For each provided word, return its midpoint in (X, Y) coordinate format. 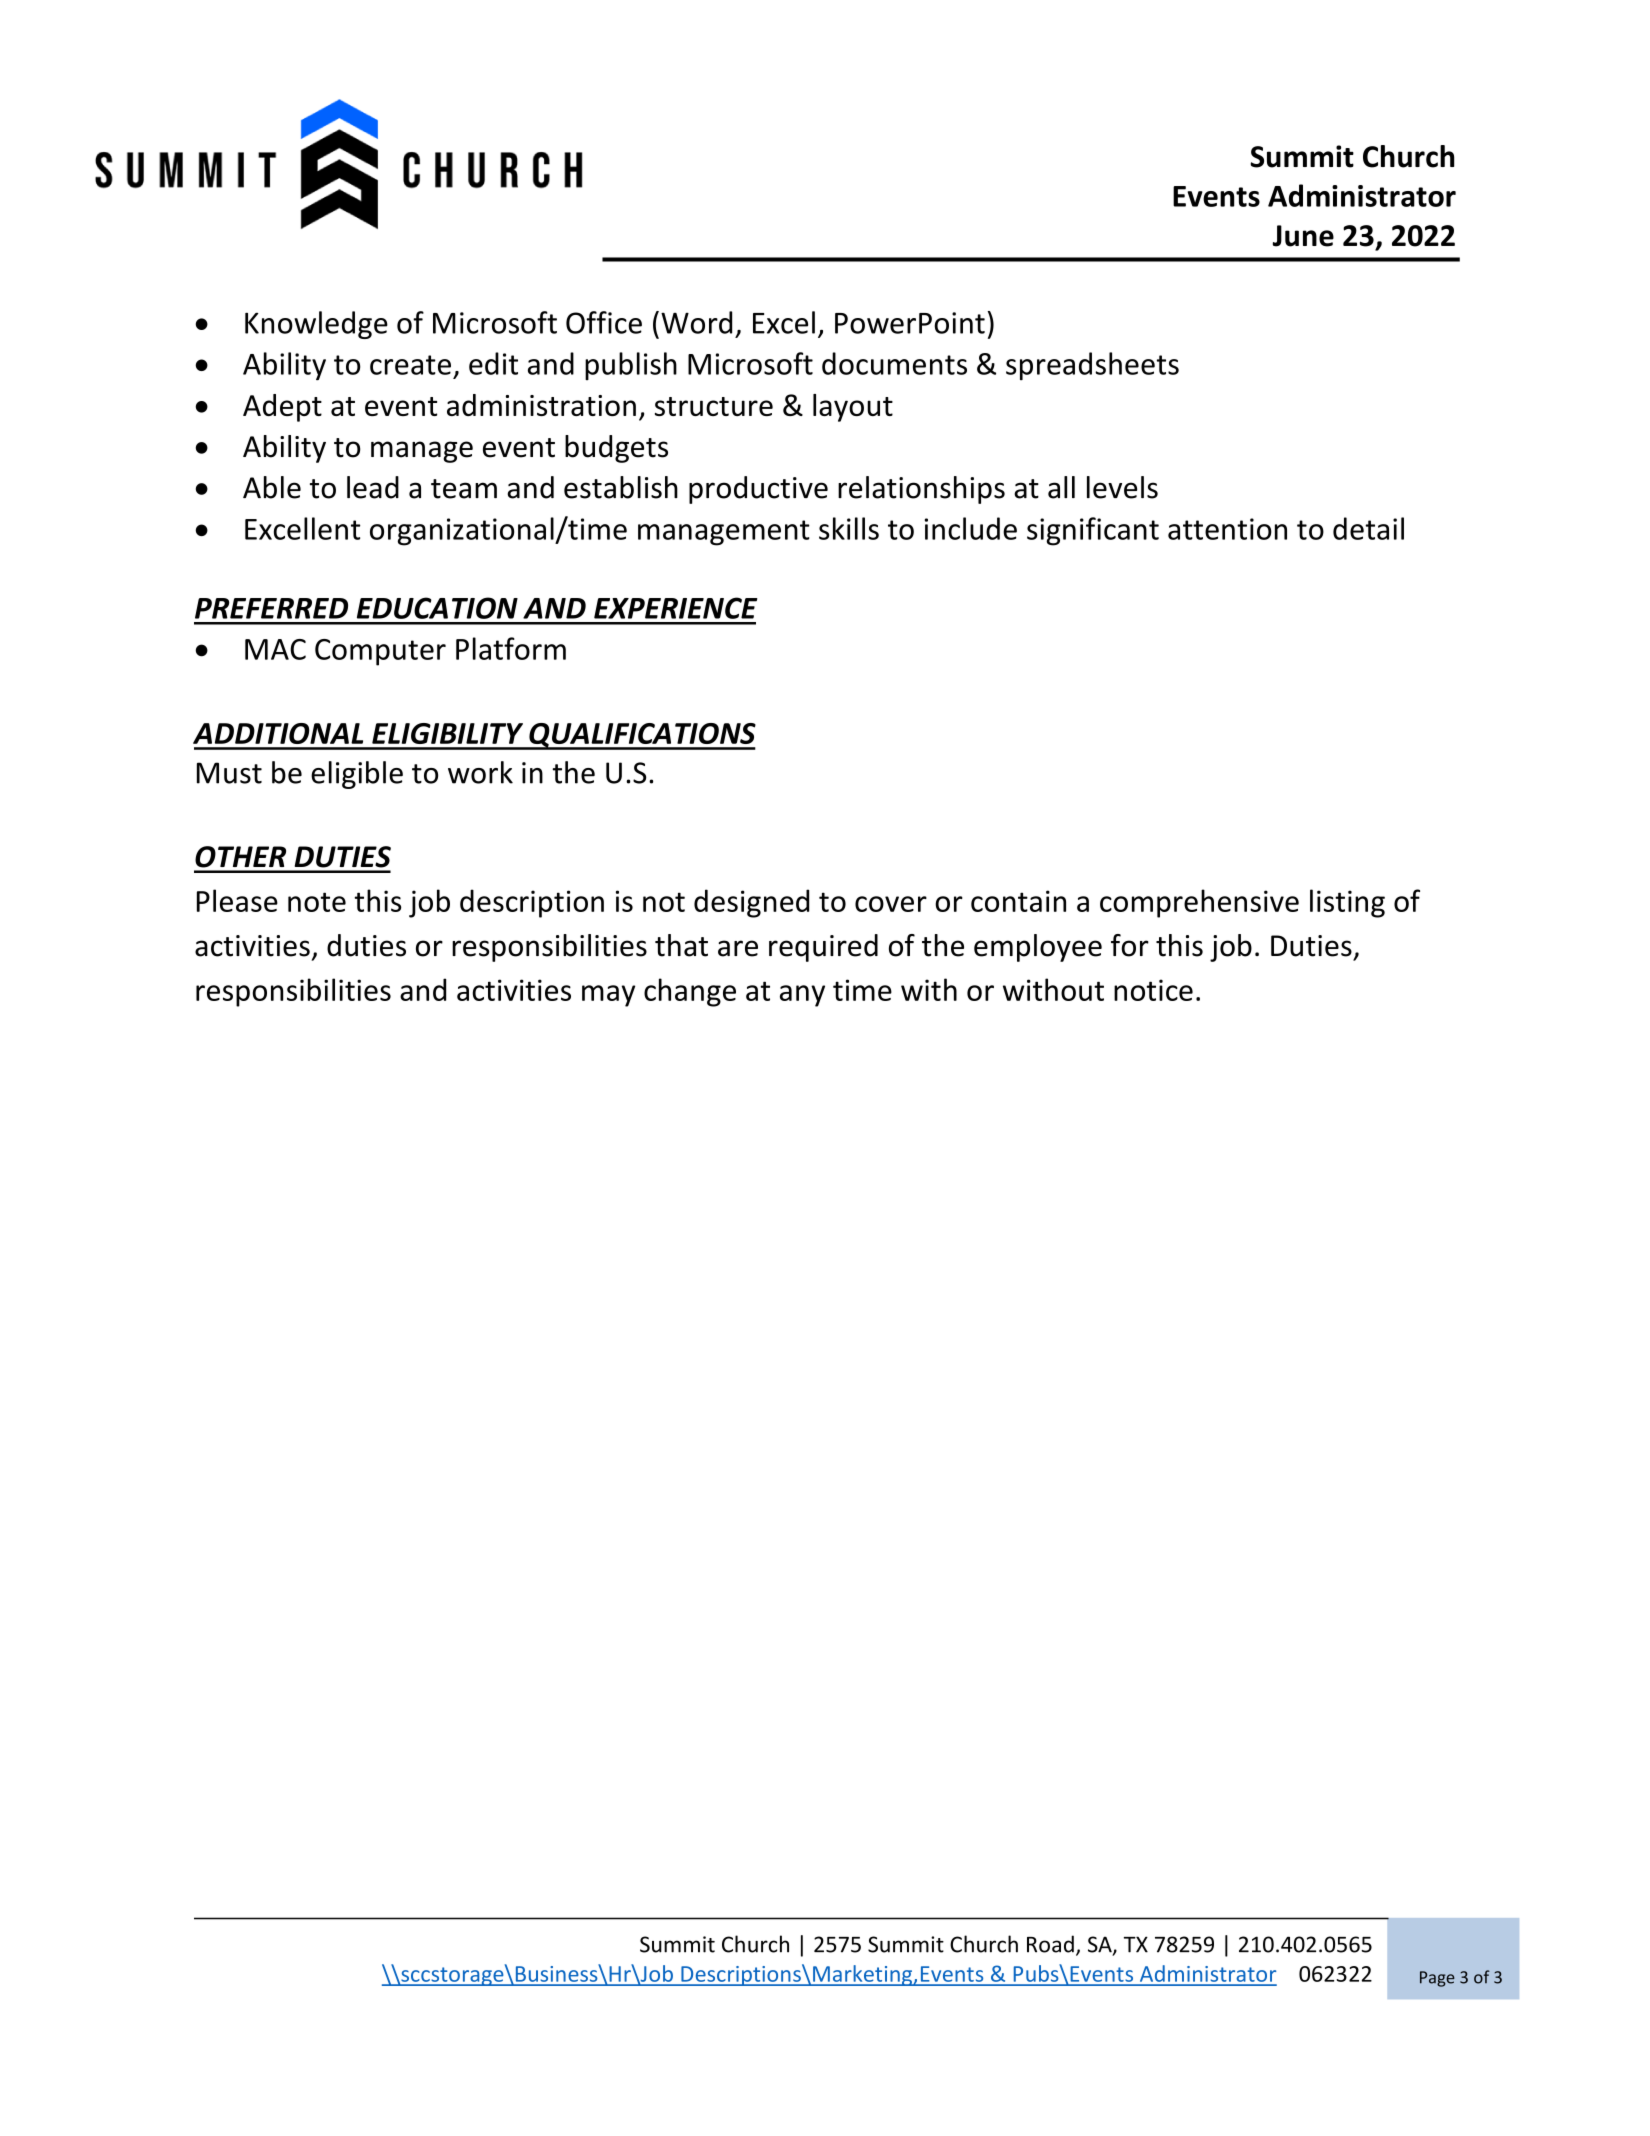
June (1303, 236)
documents (894, 363)
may (608, 996)
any (802, 996)
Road (1050, 1944)
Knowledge (316, 325)
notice (1153, 990)
